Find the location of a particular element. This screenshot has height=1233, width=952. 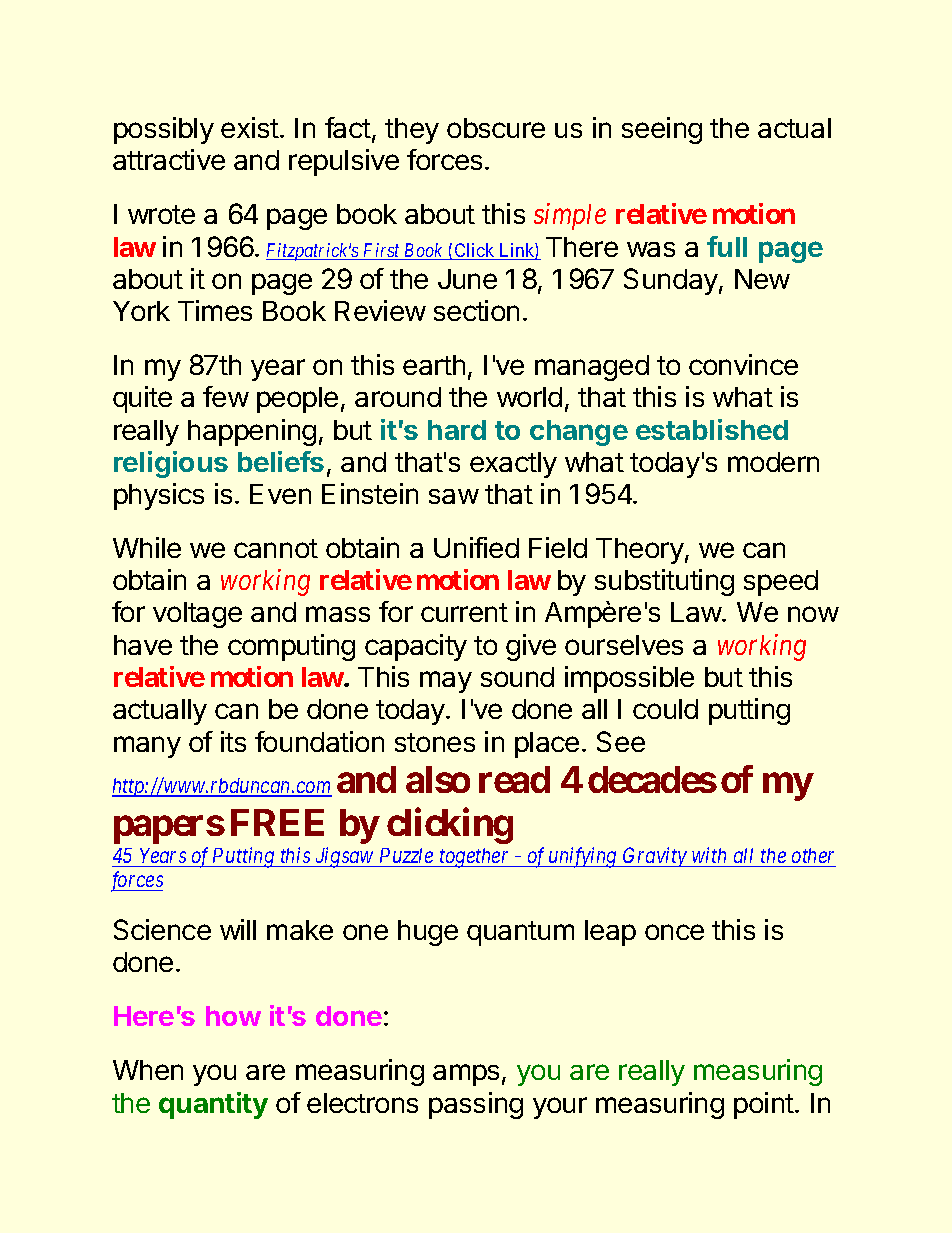

together is located at coordinates (475, 858).
